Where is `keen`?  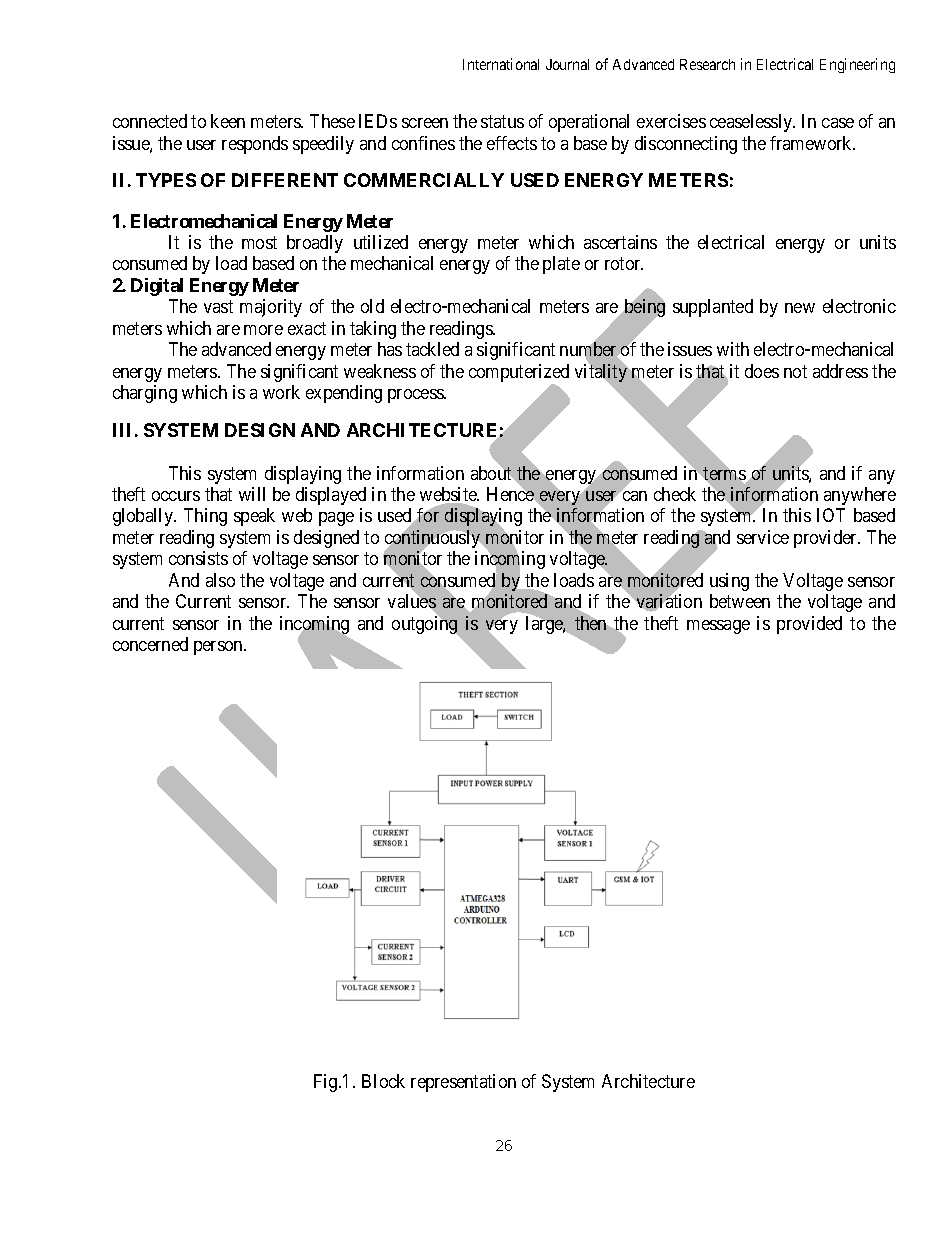
keen is located at coordinates (228, 121).
